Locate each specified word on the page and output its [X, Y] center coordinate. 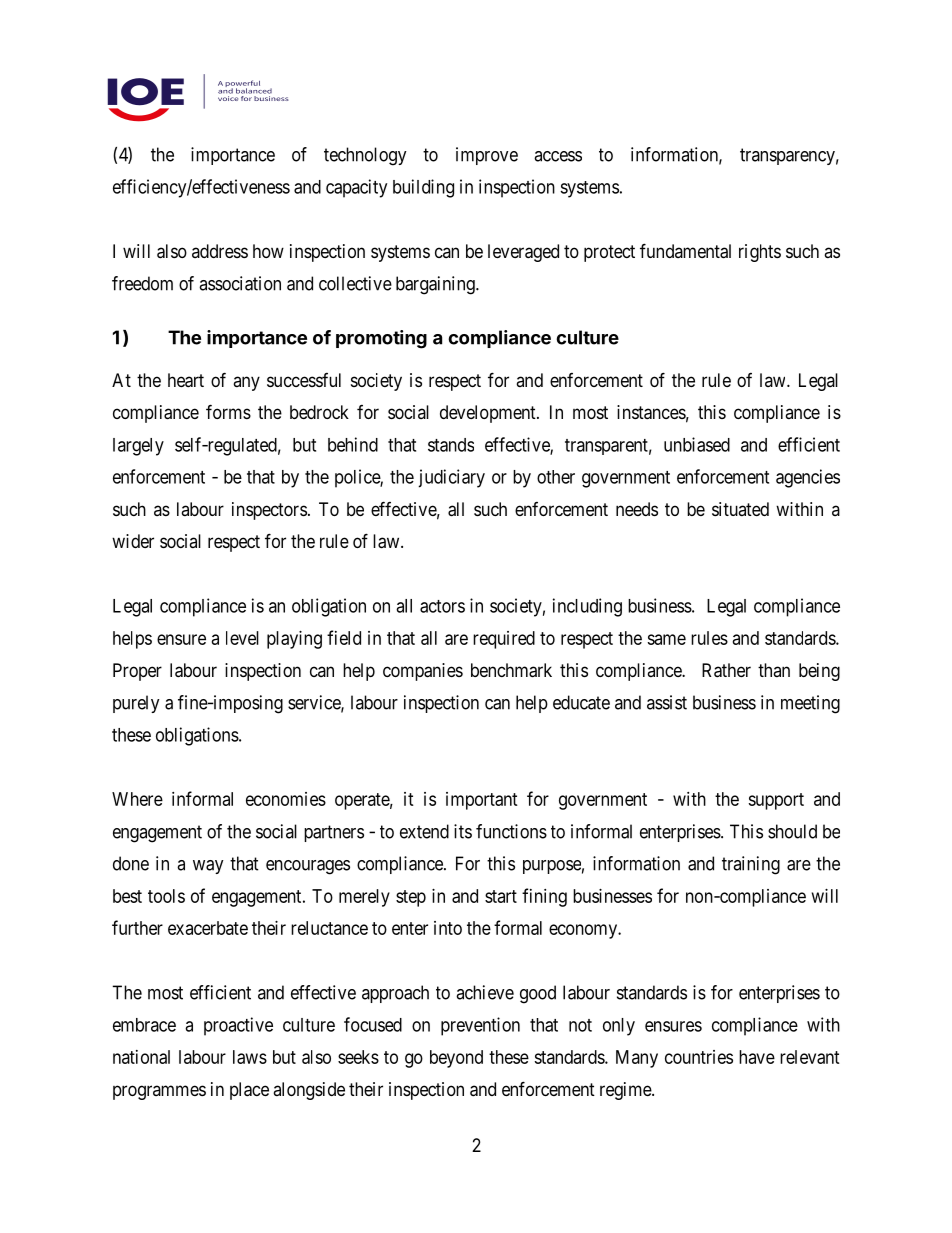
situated [740, 509]
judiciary [451, 478]
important [482, 801]
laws [250, 1057]
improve [487, 156]
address [220, 251]
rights [760, 253]
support [776, 801]
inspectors [269, 511]
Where [137, 799]
